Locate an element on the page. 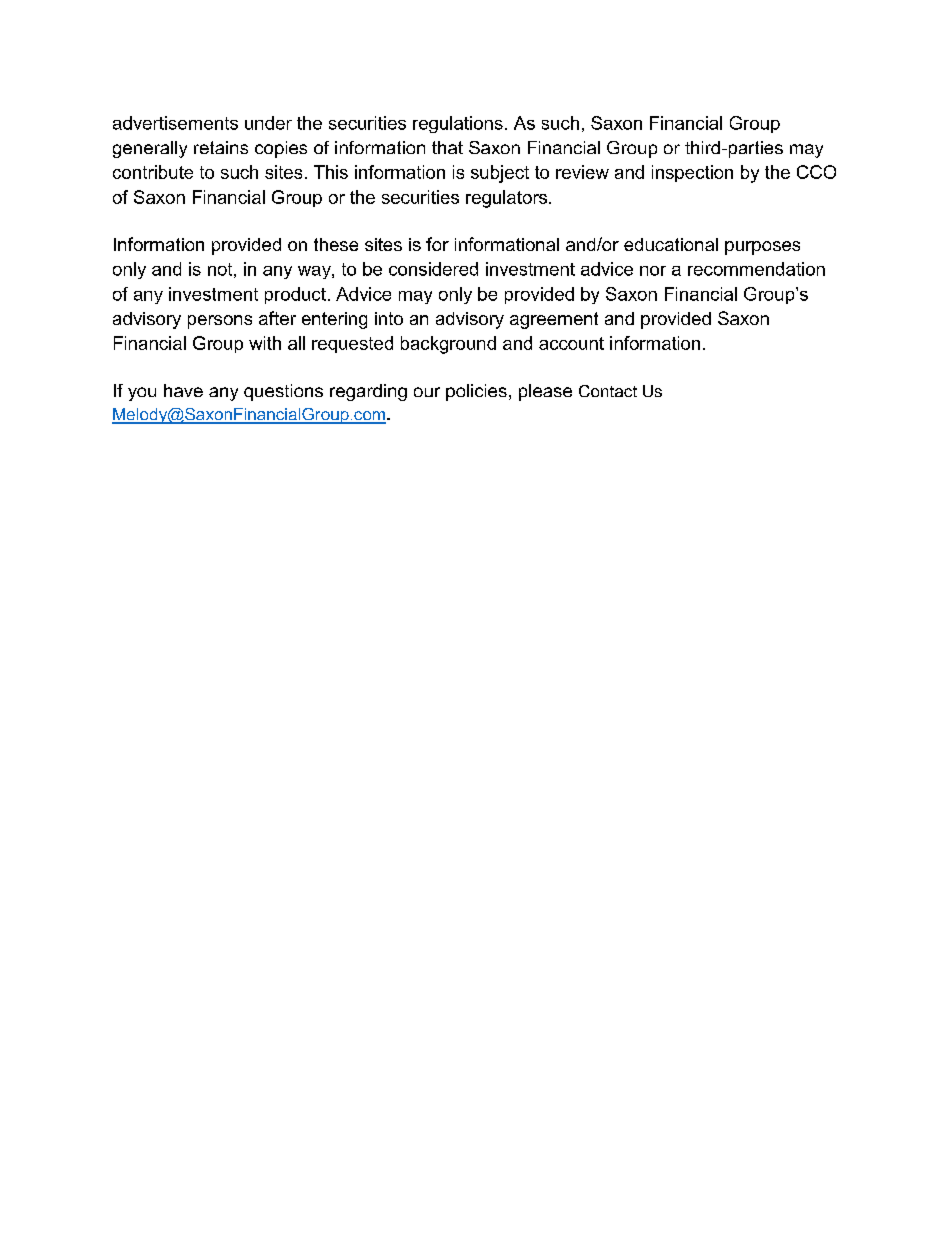 The width and height of the page is (952, 1233). regulations is located at coordinates (458, 124).
